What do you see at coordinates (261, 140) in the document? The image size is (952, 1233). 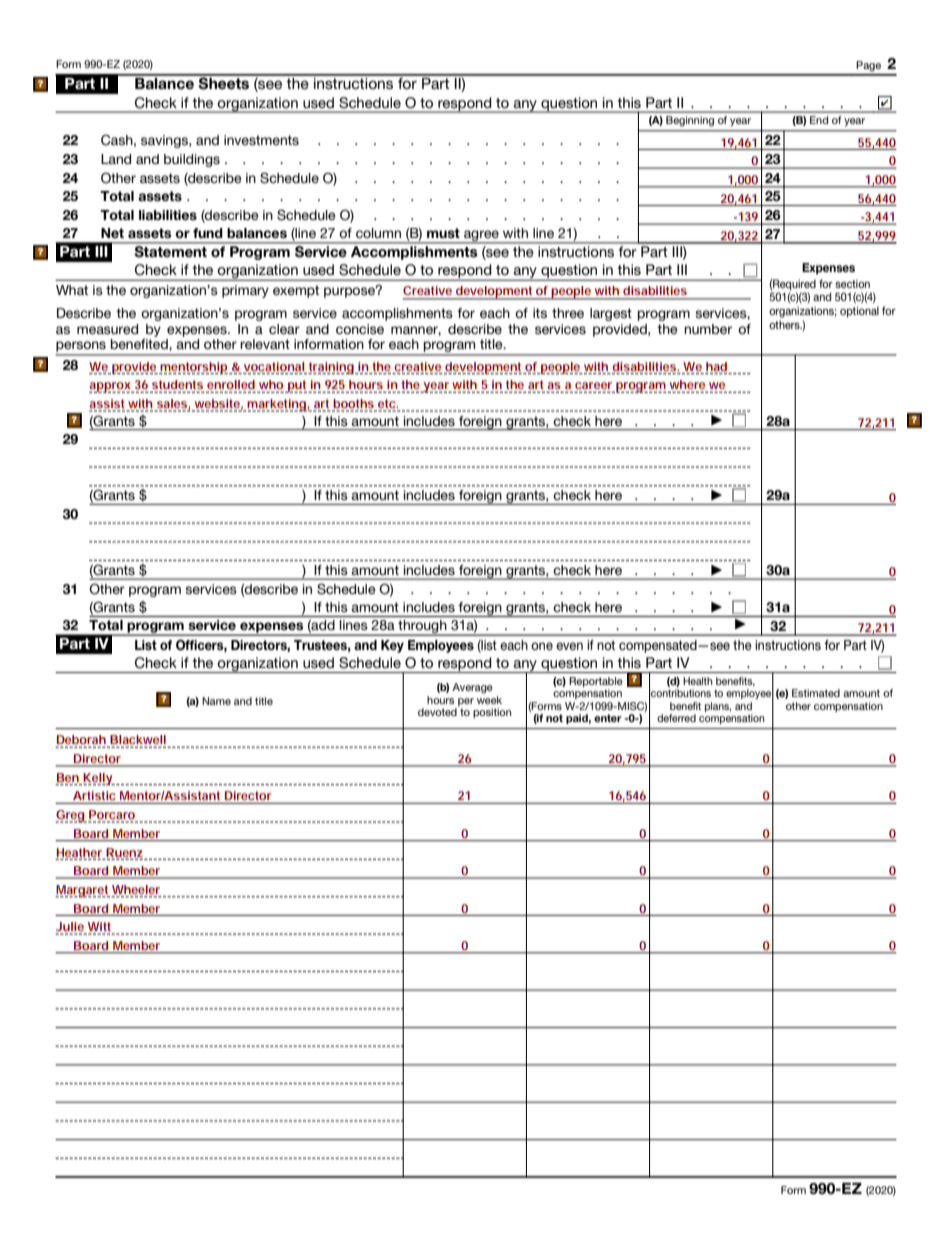 I see `investments` at bounding box center [261, 140].
